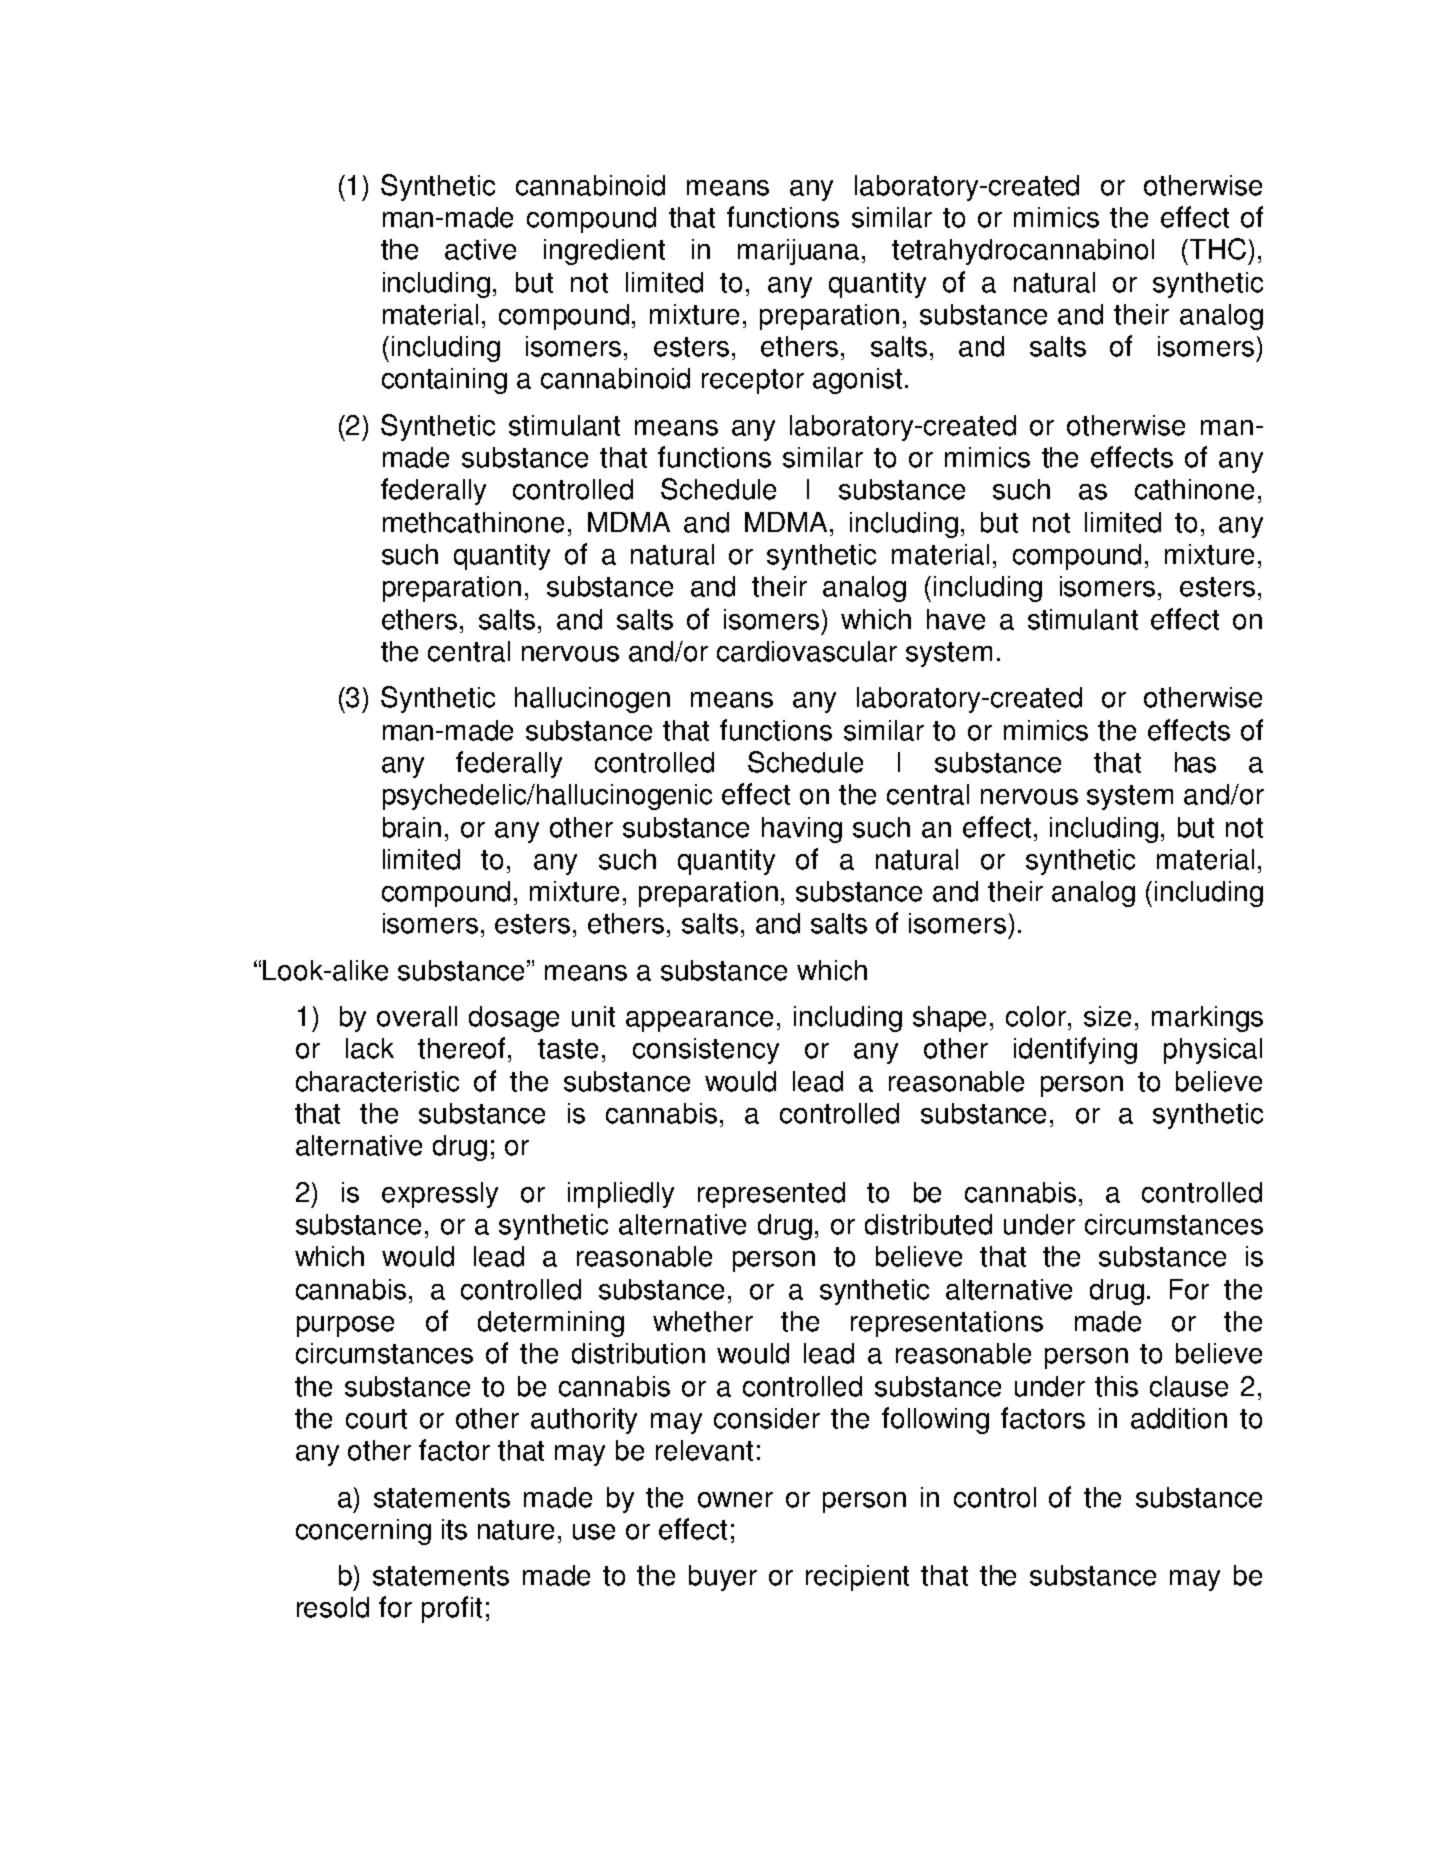 Image resolution: width=1433 pixels, height=1854 pixels. Describe the element at coordinates (1195, 762) in the screenshot. I see `has` at that location.
